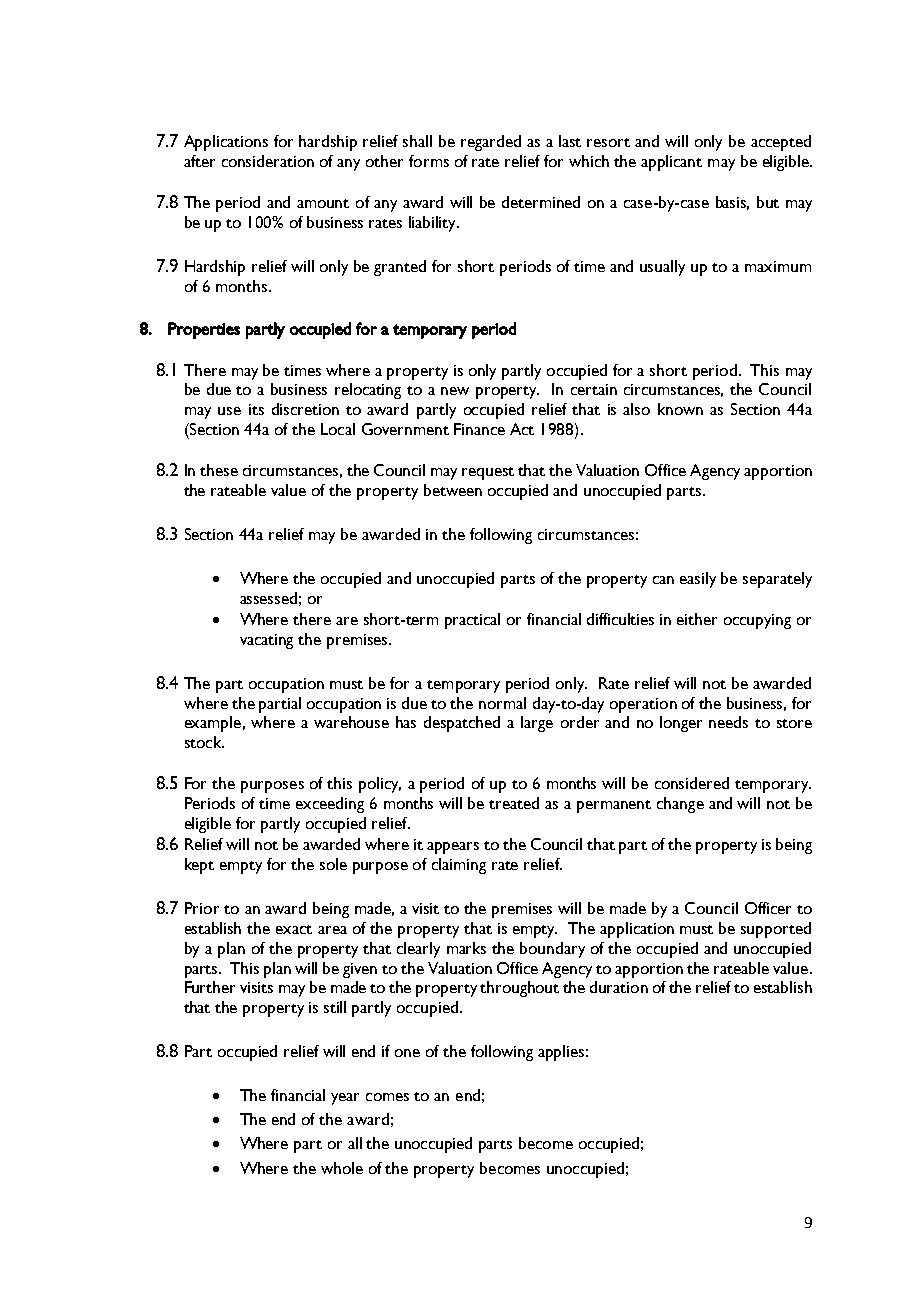 The width and height of the document is (924, 1308). What do you see at coordinates (472, 621) in the document?
I see `practical` at bounding box center [472, 621].
